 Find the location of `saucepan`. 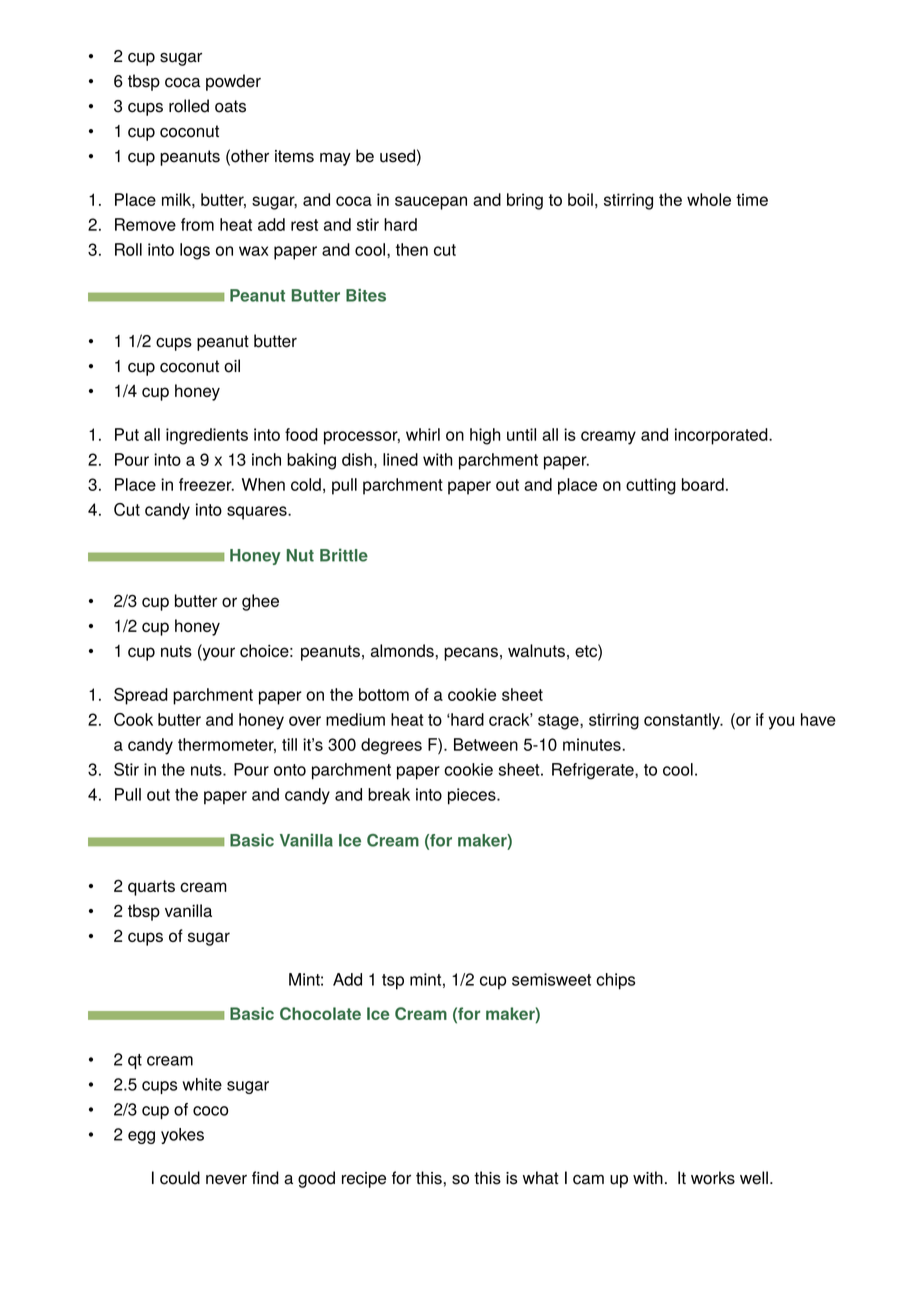

saucepan is located at coordinates (431, 203).
